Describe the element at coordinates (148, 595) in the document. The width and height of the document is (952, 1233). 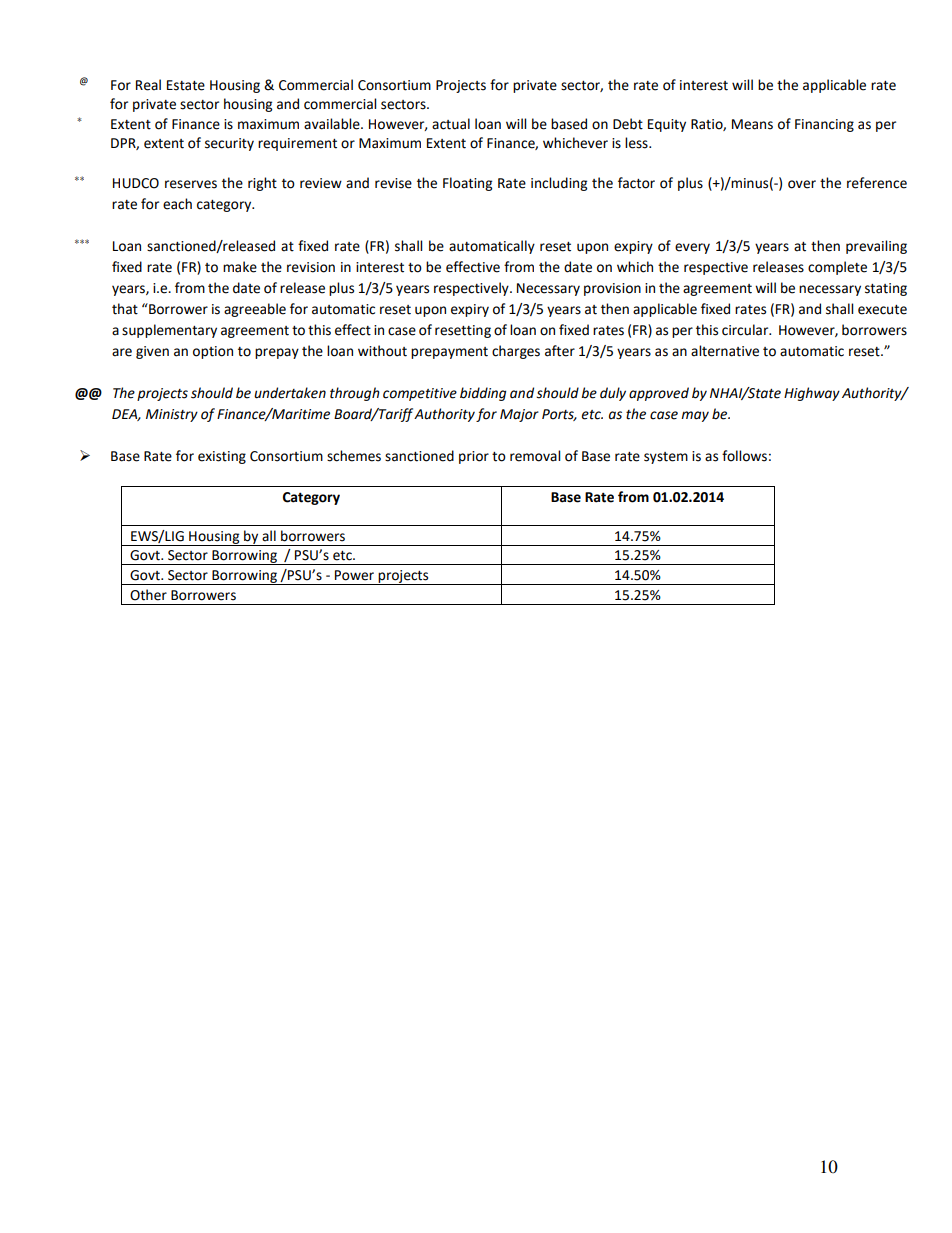
I see `Other` at that location.
